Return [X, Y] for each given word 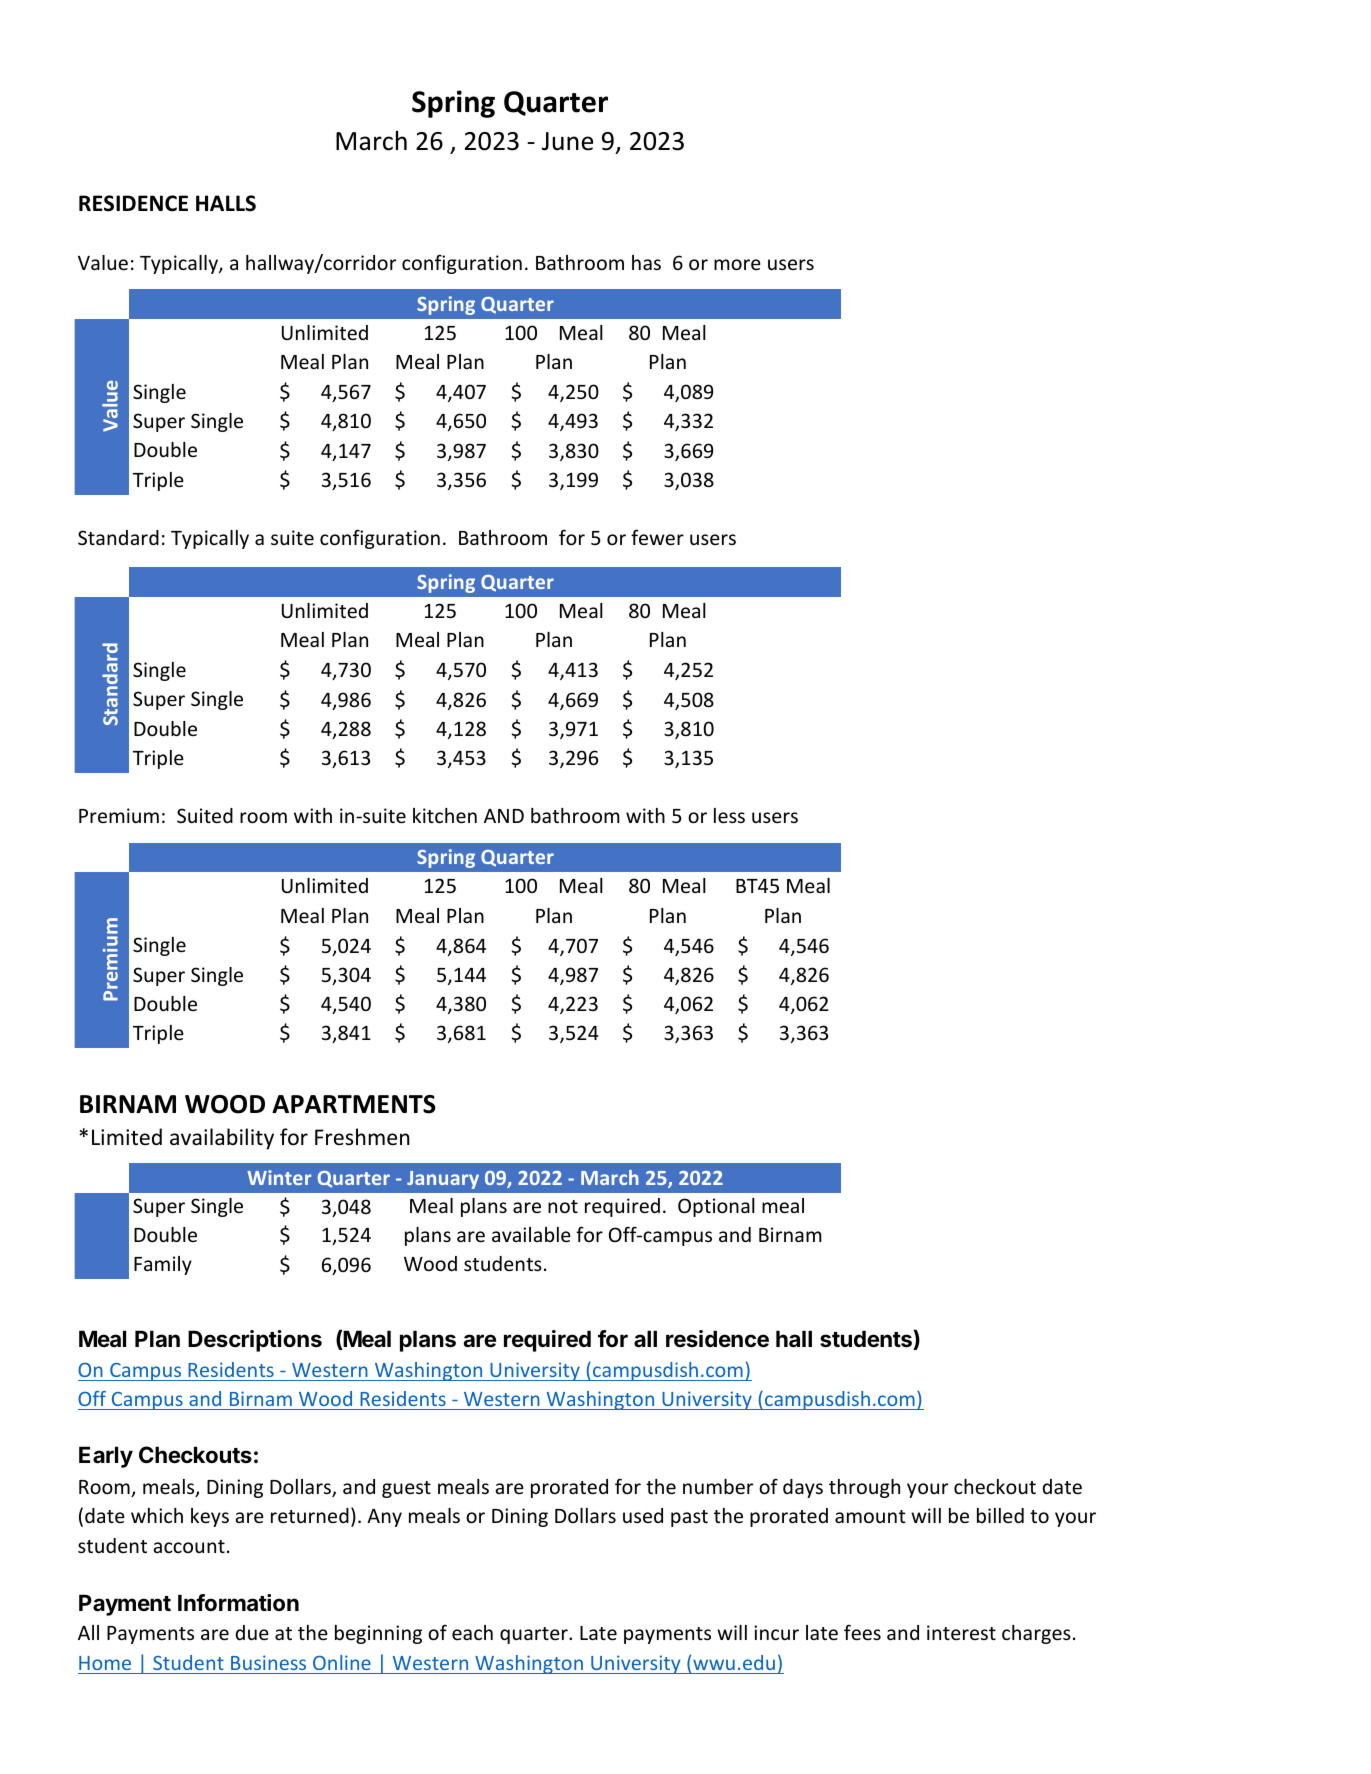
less [729, 815]
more [737, 264]
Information [238, 1602]
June [568, 141]
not [563, 1206]
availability [222, 1139]
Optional [716, 1207]
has [646, 262]
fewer [657, 537]
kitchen [445, 815]
